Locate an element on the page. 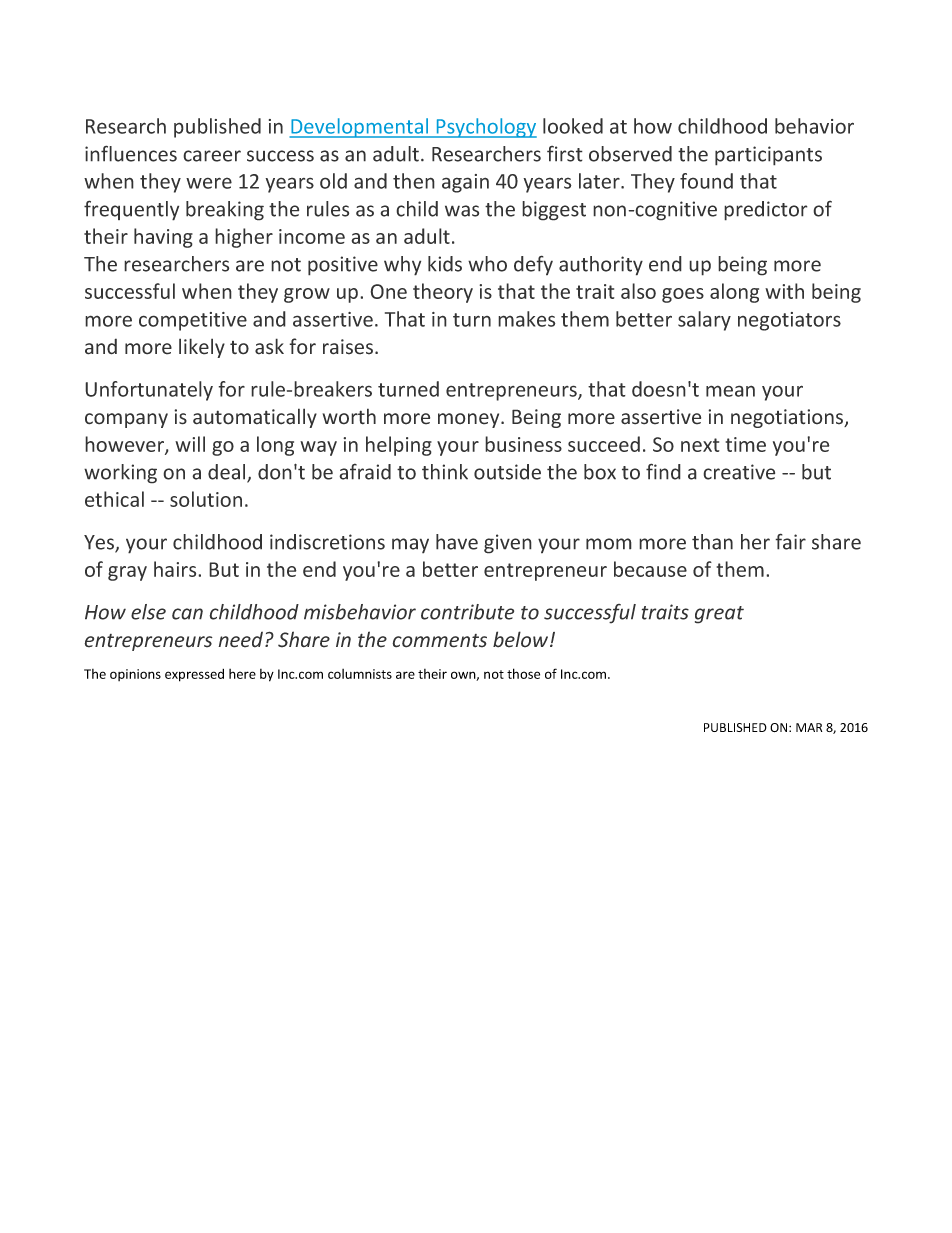 This page has width=952, height=1233. career is located at coordinates (212, 156).
